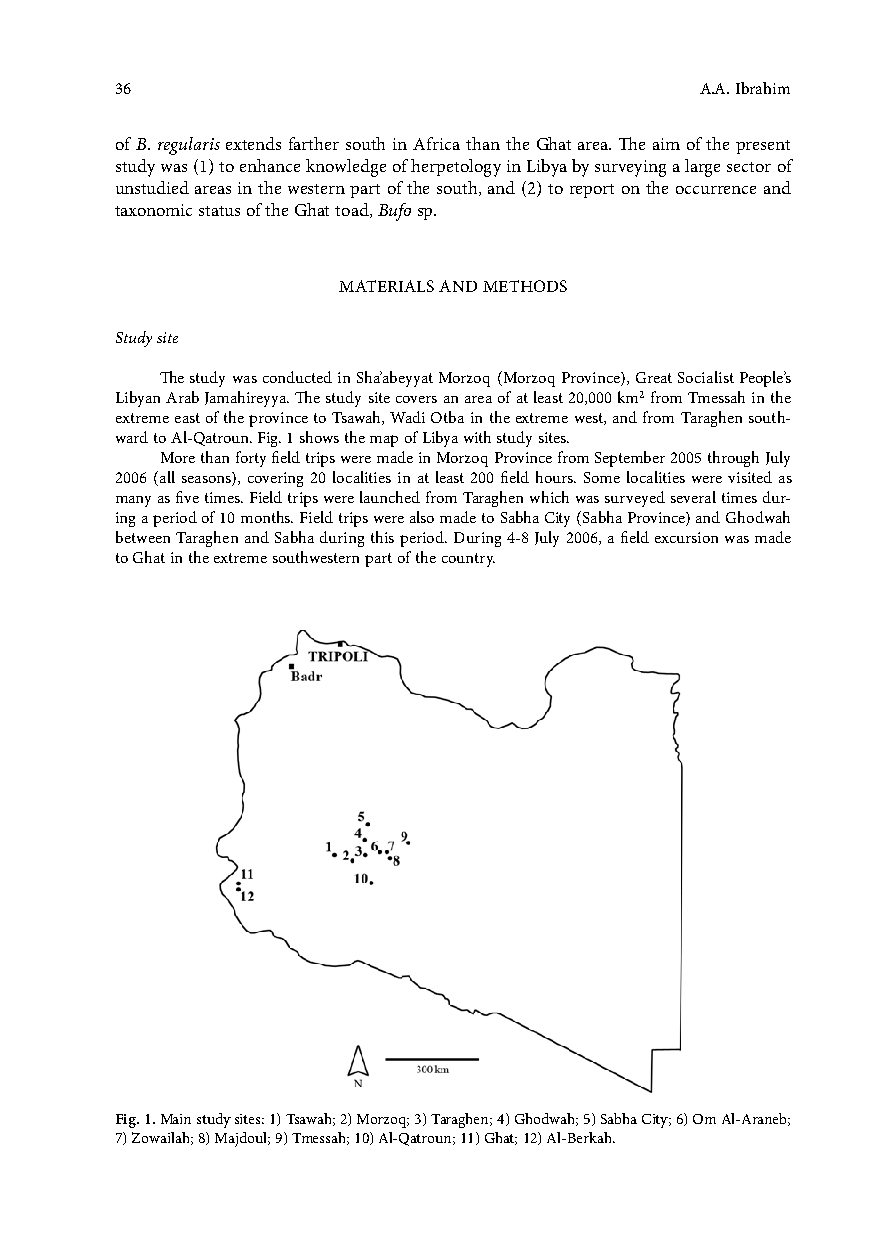  I want to click on five, so click(187, 497).
